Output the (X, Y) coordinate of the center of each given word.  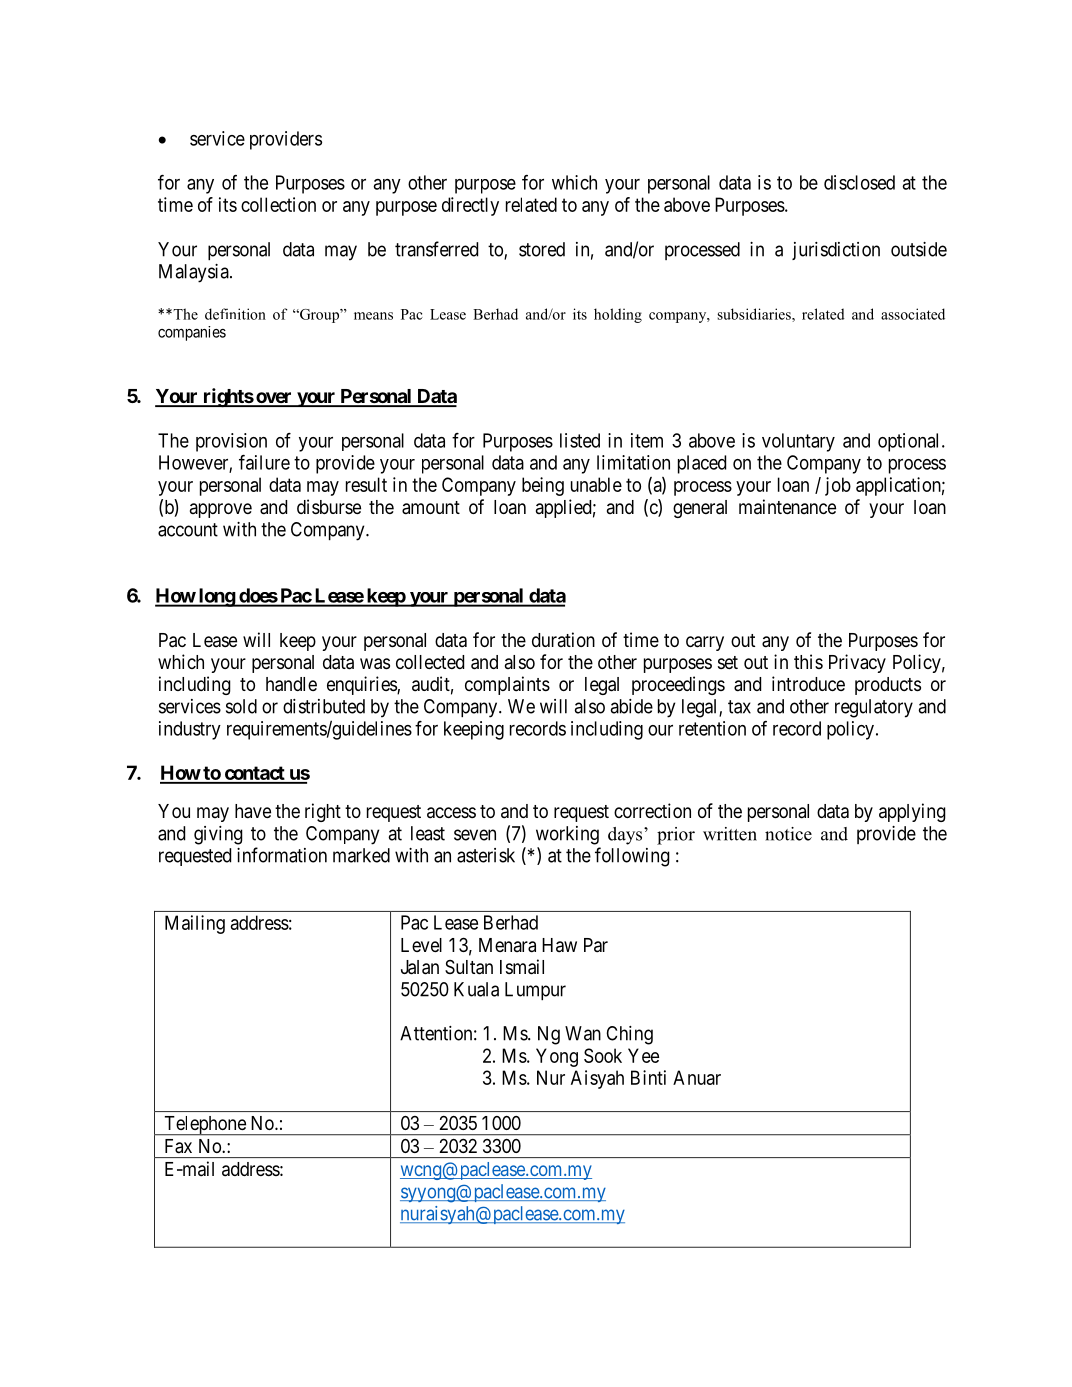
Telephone (205, 1126)
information (282, 855)
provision (231, 442)
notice (788, 834)
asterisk (486, 855)
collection (278, 204)
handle (291, 684)
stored (542, 249)
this (808, 661)
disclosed (859, 182)
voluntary (798, 442)
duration (563, 639)
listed (580, 440)
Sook (603, 1055)
